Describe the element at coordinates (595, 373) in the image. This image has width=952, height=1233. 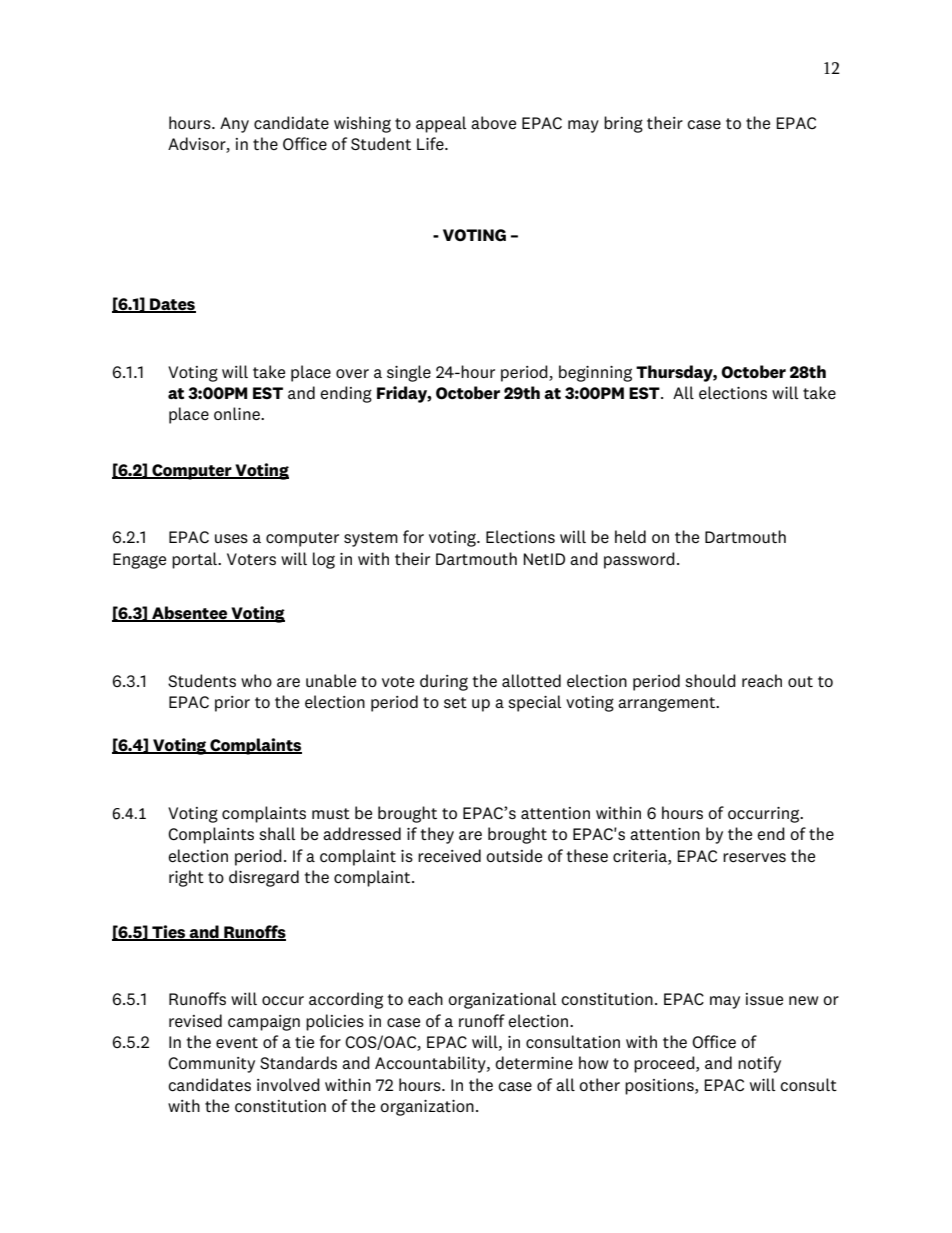
I see `beginning` at that location.
